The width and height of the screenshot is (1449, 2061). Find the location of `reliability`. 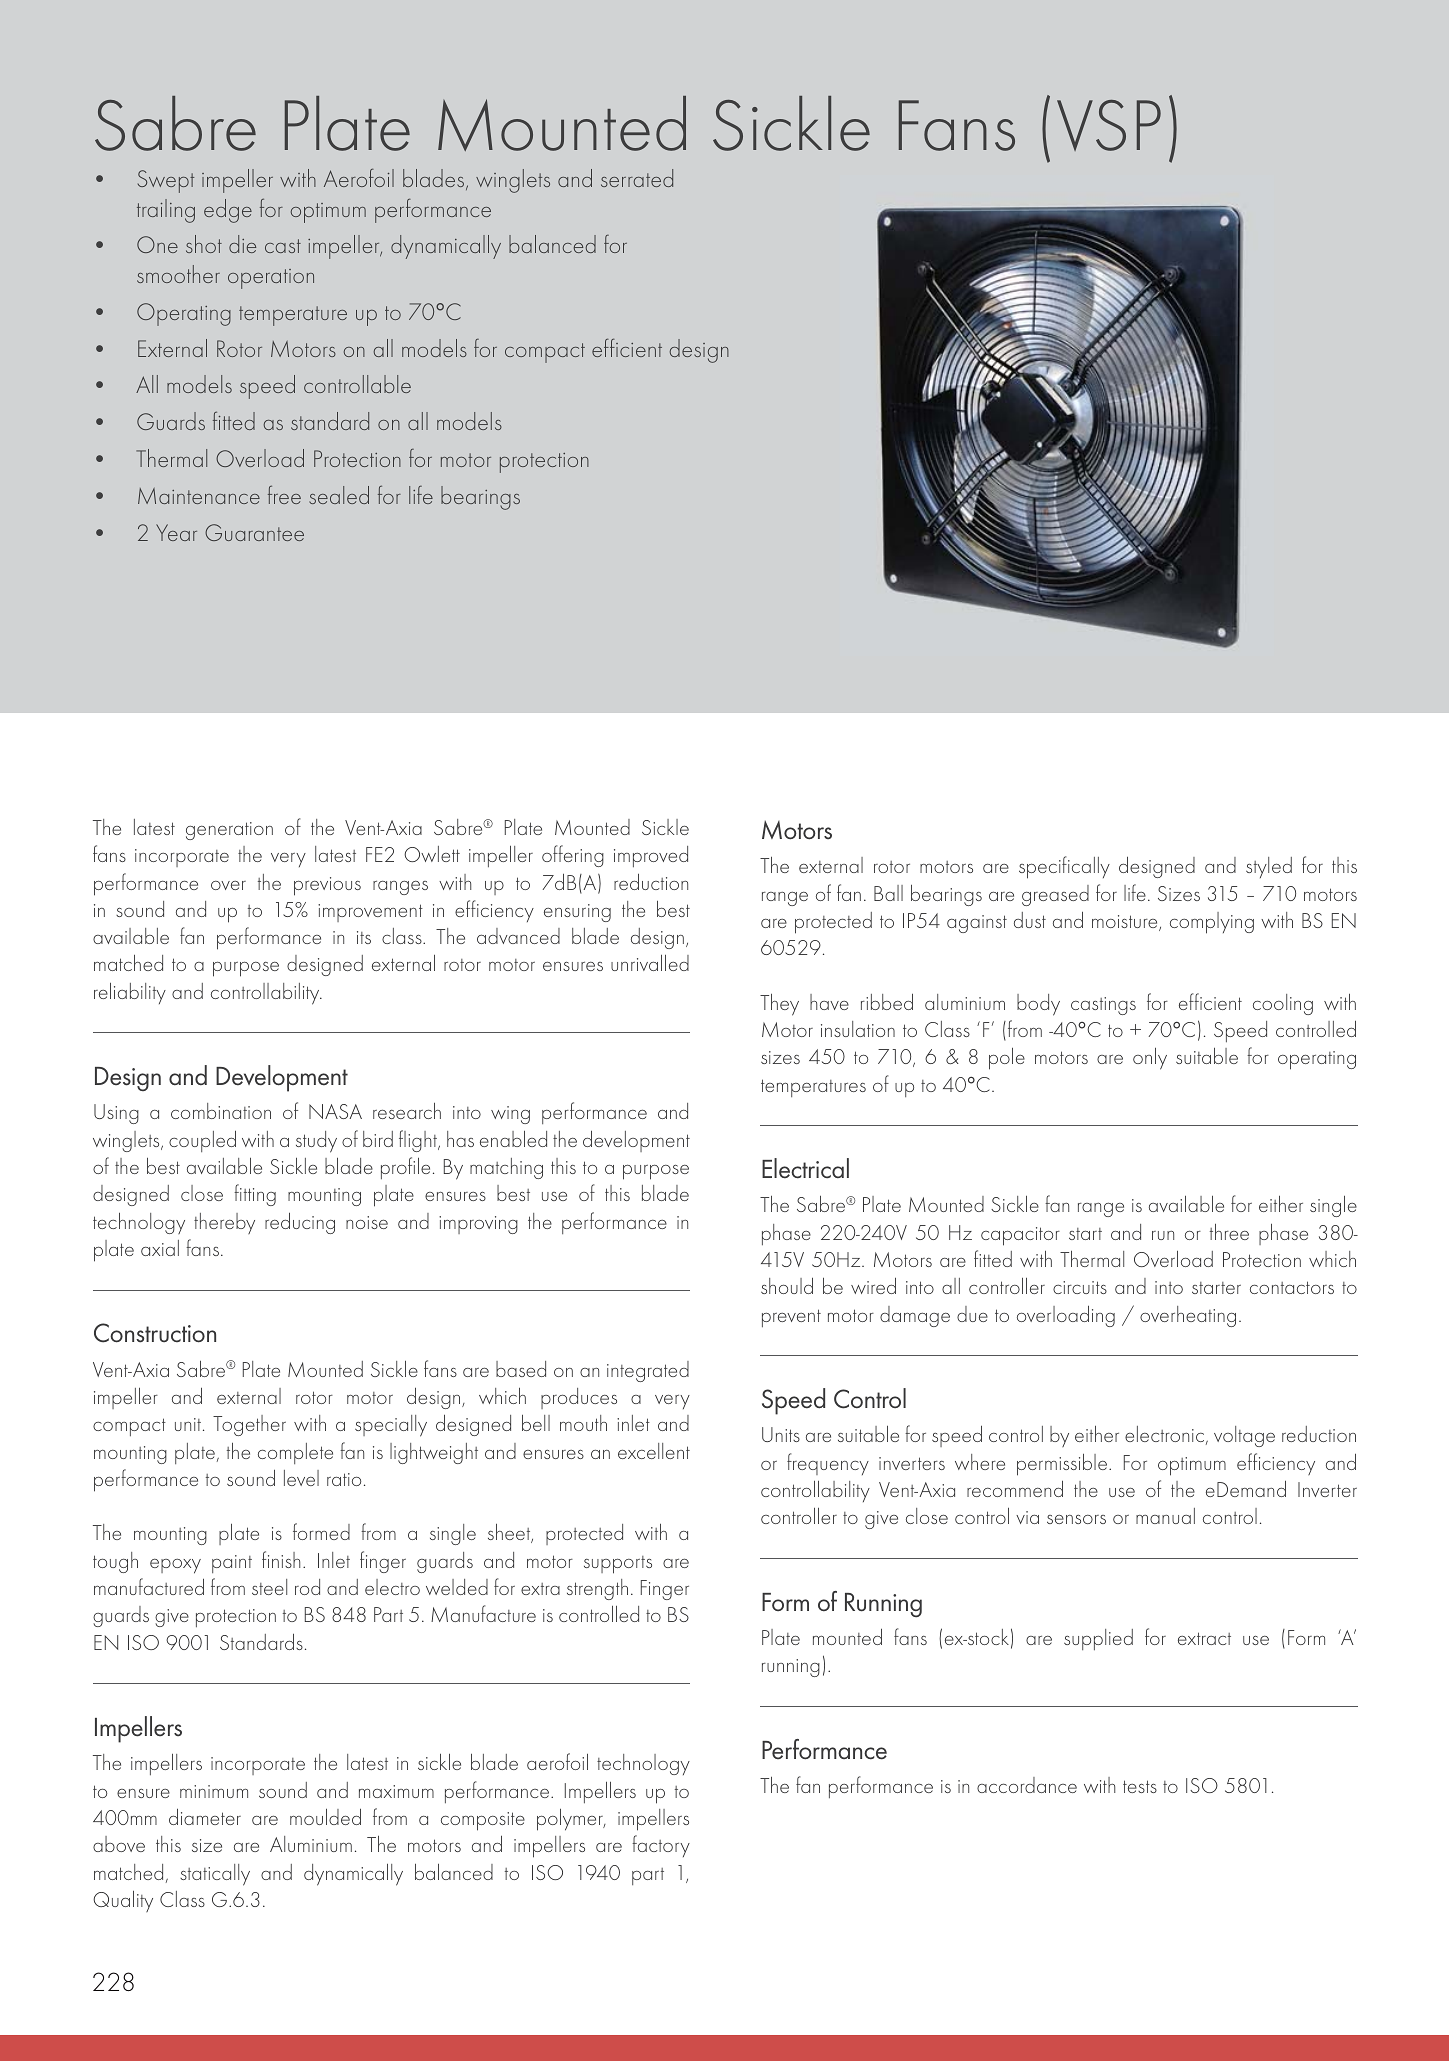

reliability is located at coordinates (130, 993).
